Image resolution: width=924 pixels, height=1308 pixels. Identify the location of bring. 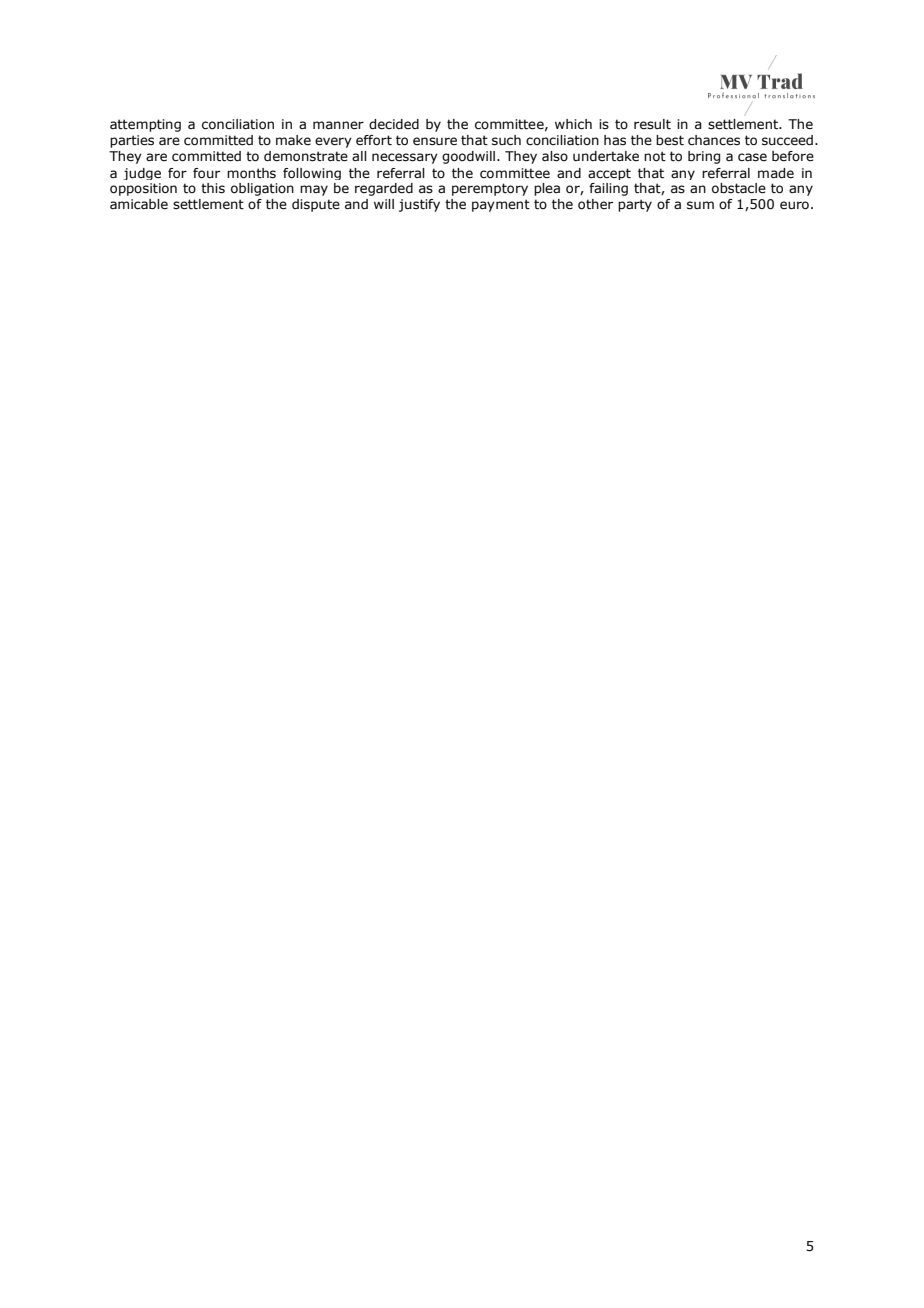
(704, 157).
